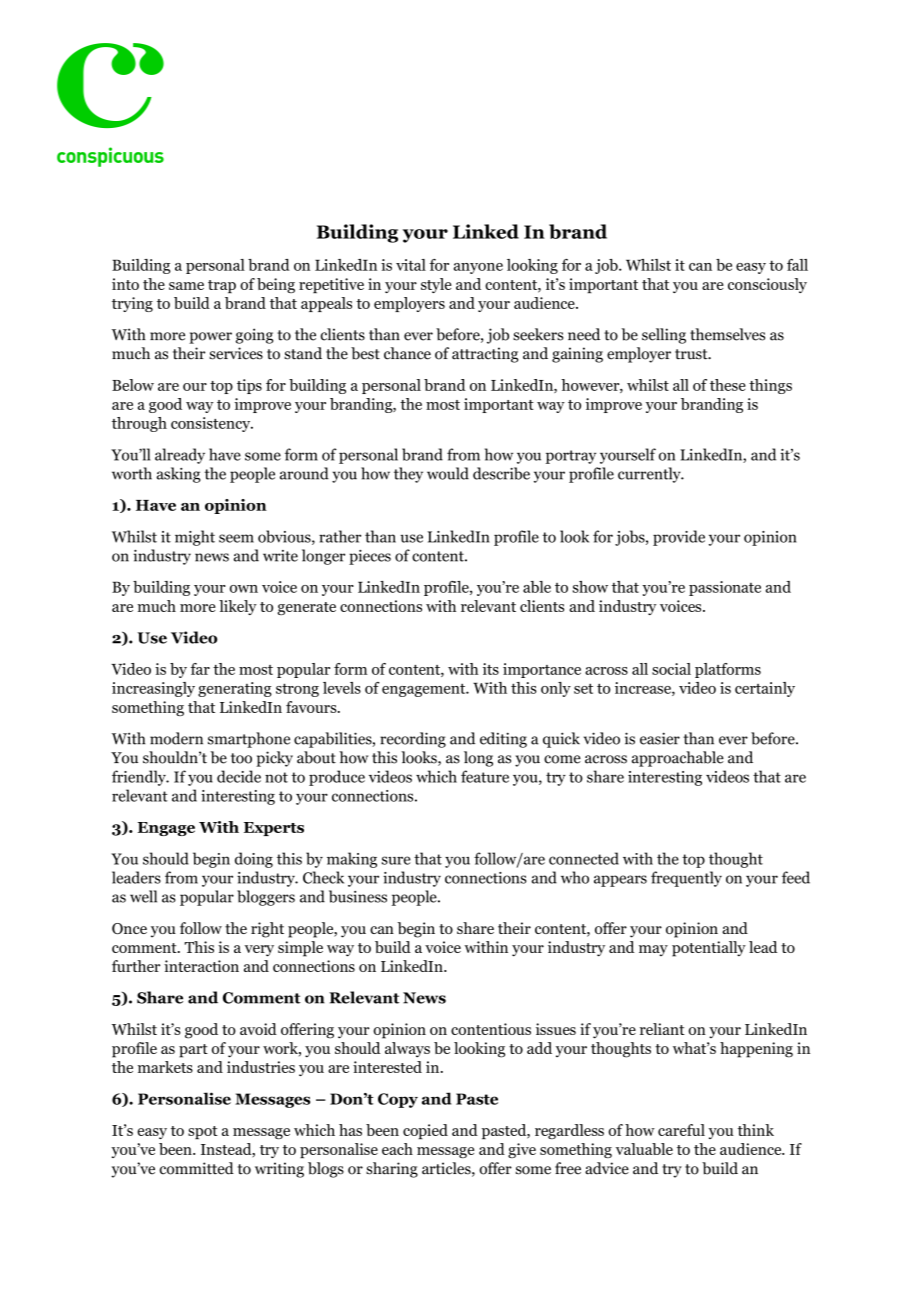  What do you see at coordinates (203, 1132) in the document?
I see `spot` at bounding box center [203, 1132].
